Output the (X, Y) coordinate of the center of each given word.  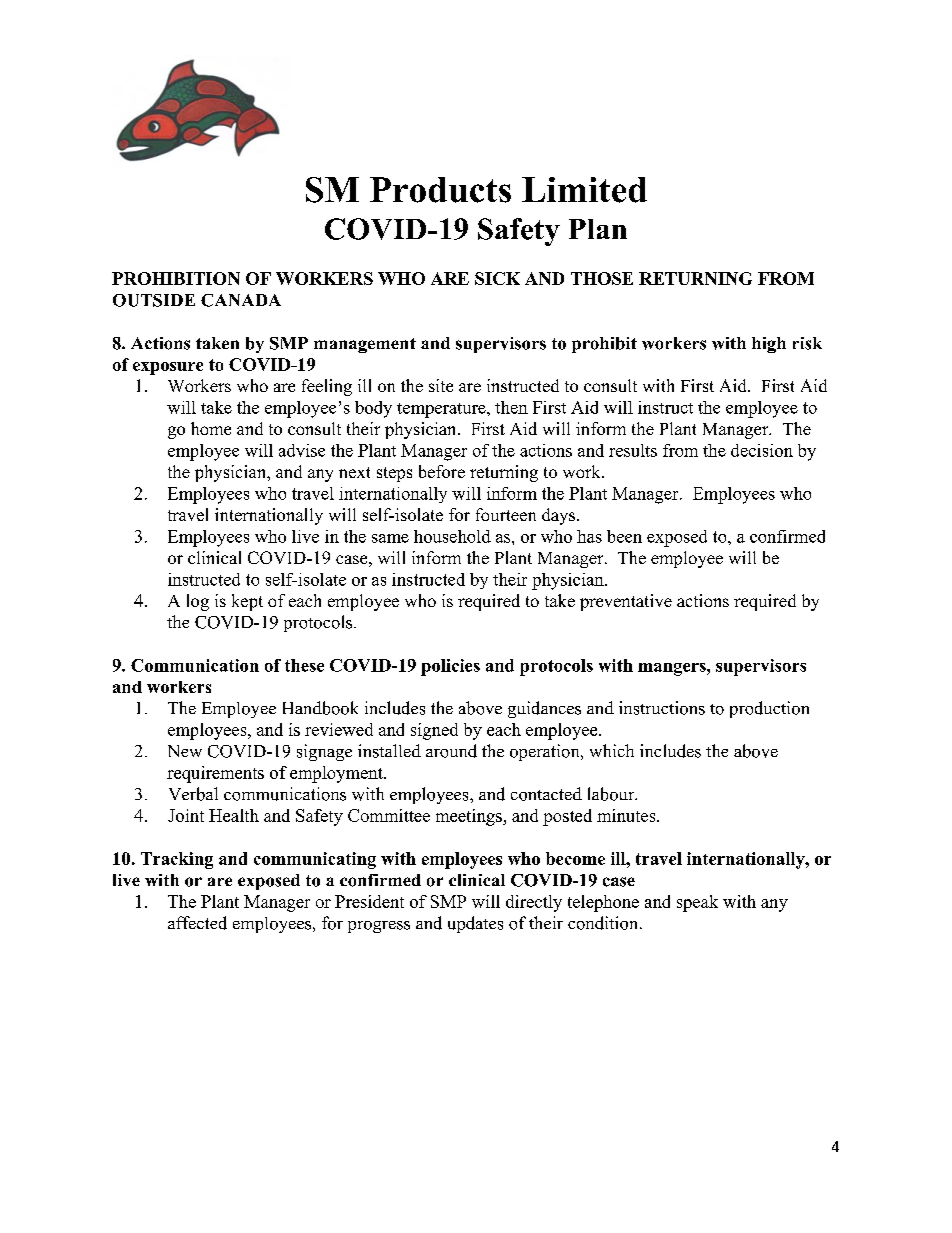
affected (197, 923)
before (442, 471)
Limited (584, 190)
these (304, 665)
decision (762, 450)
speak (697, 903)
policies (450, 667)
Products (440, 190)
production (769, 709)
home (211, 428)
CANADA (241, 300)
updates (475, 924)
